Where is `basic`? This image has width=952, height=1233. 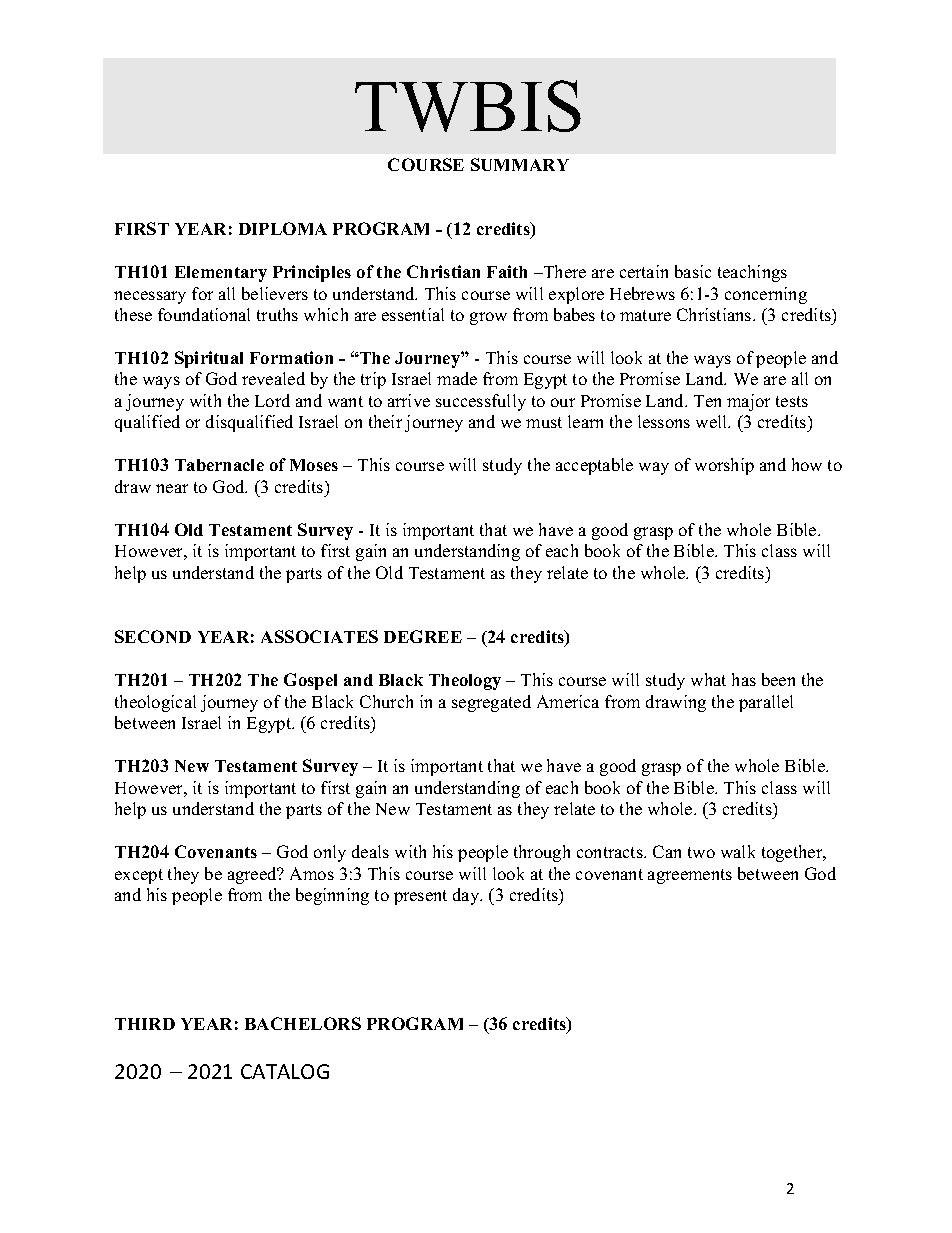 basic is located at coordinates (693, 271).
